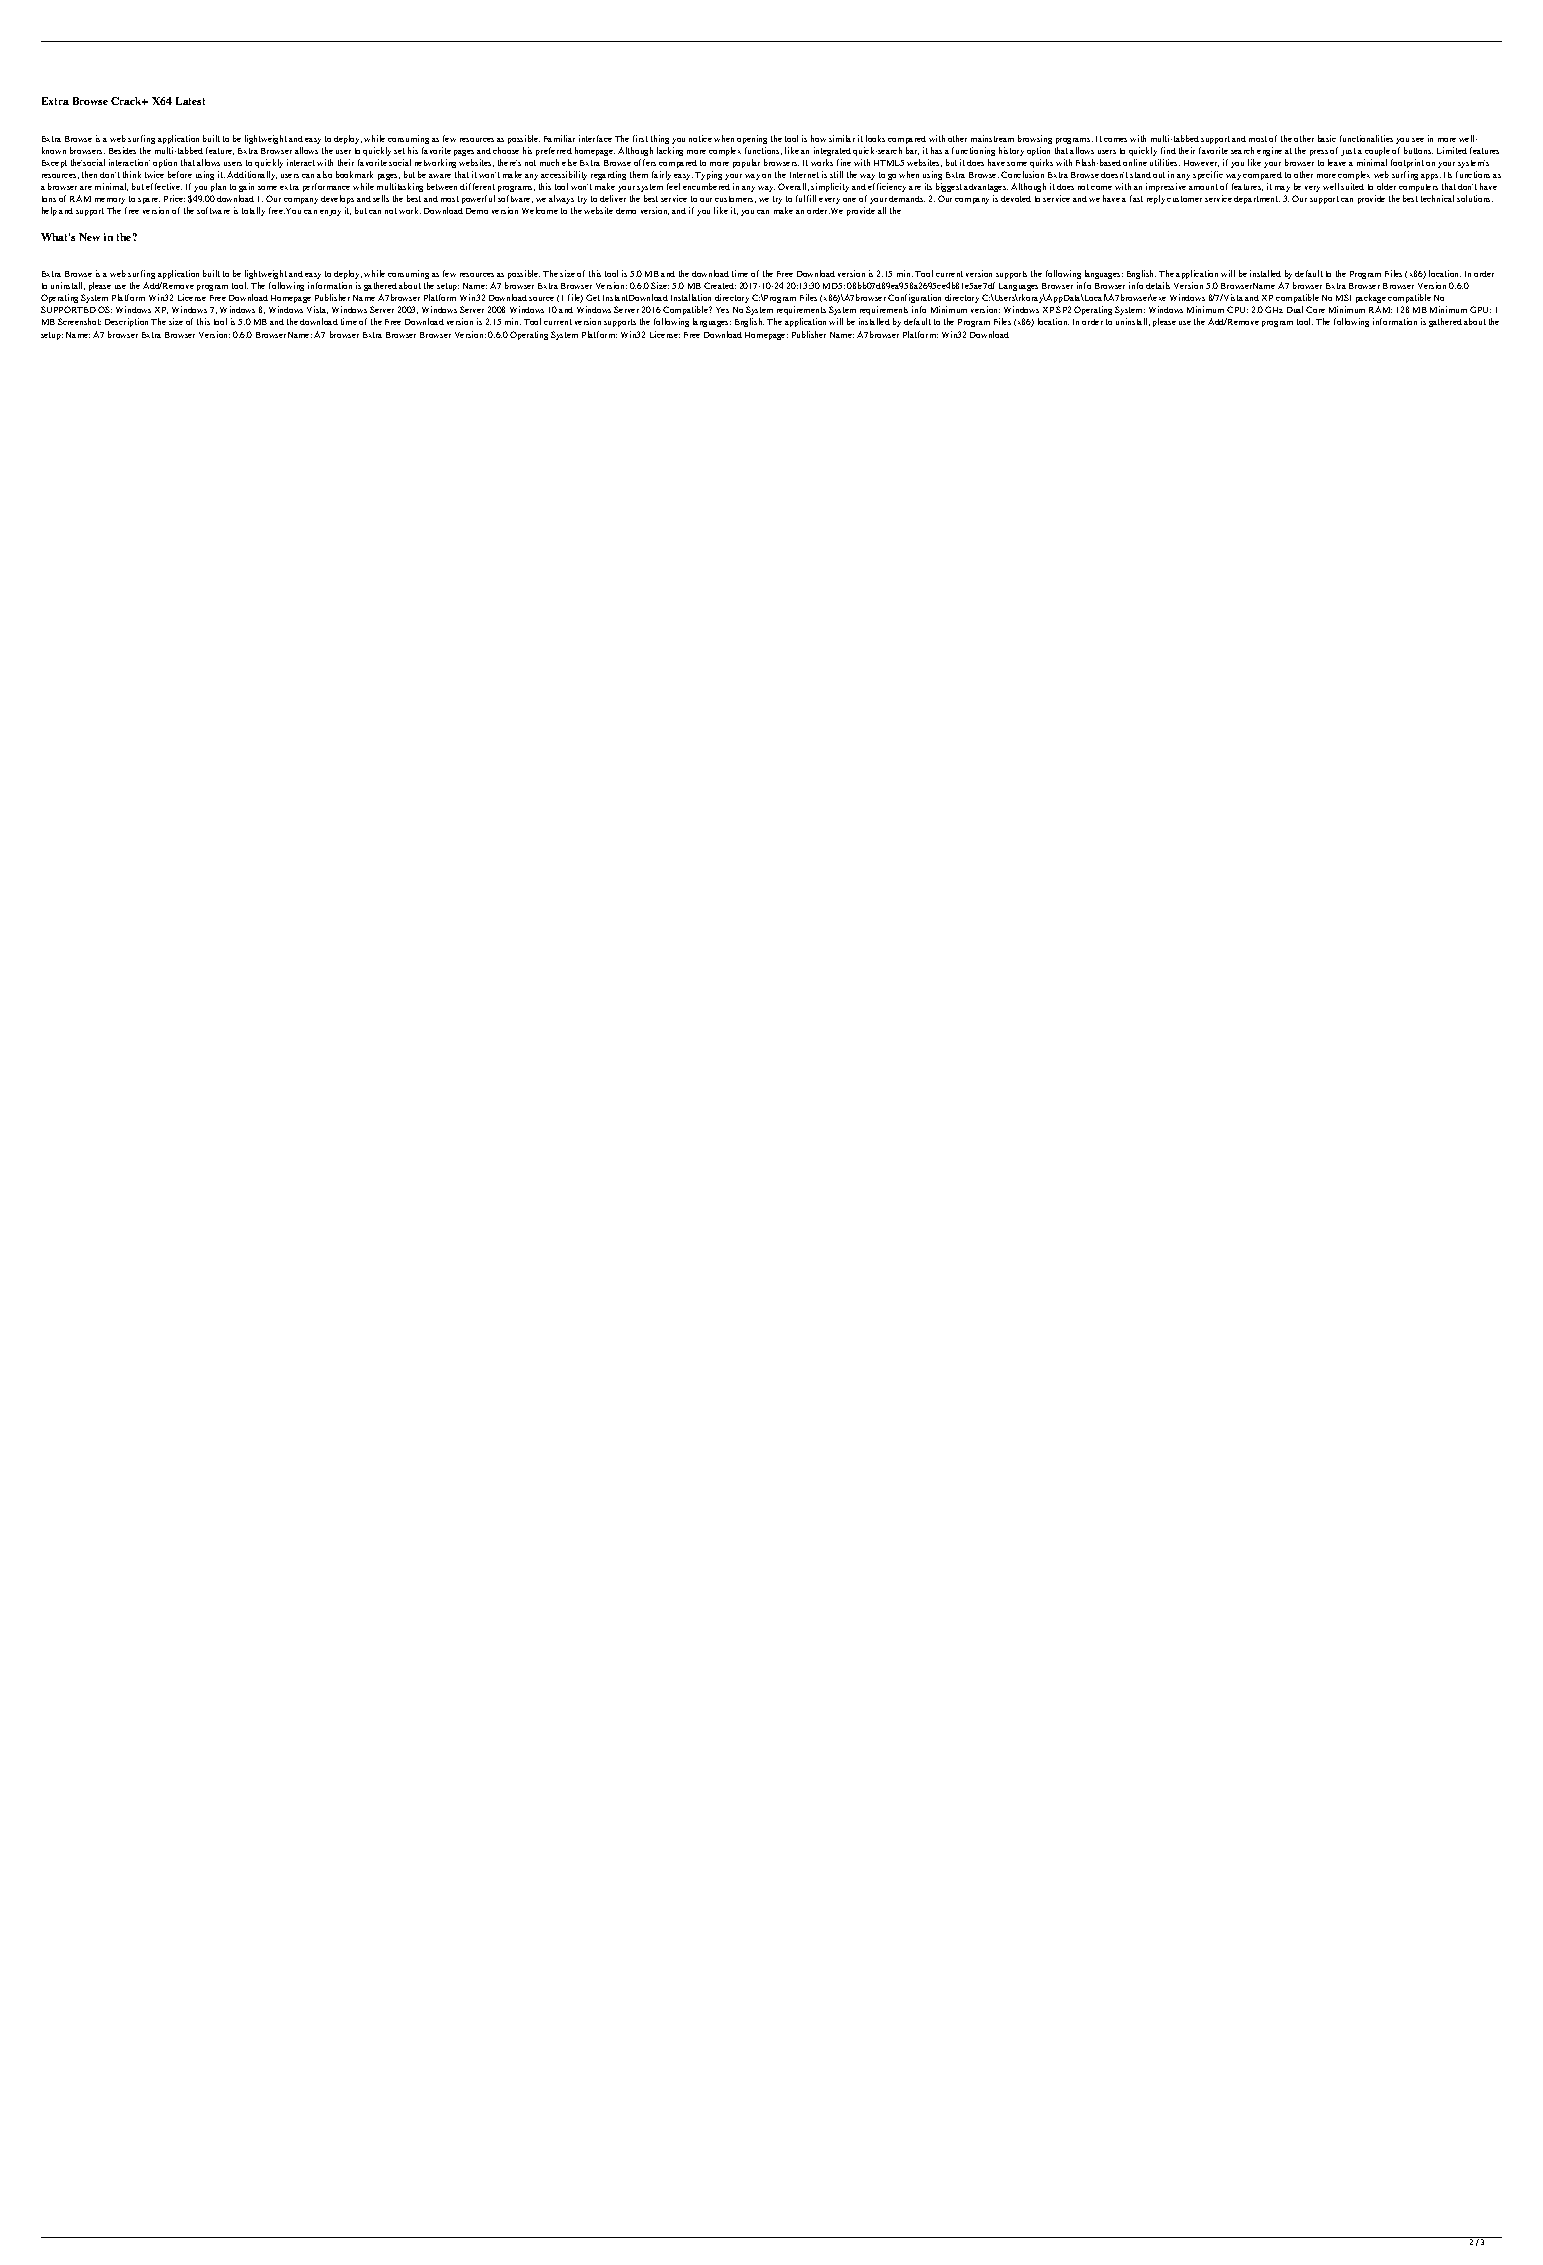 This screenshot has width=1543, height=2265. Describe the element at coordinates (126, 322) in the screenshot. I see `Description` at that location.
